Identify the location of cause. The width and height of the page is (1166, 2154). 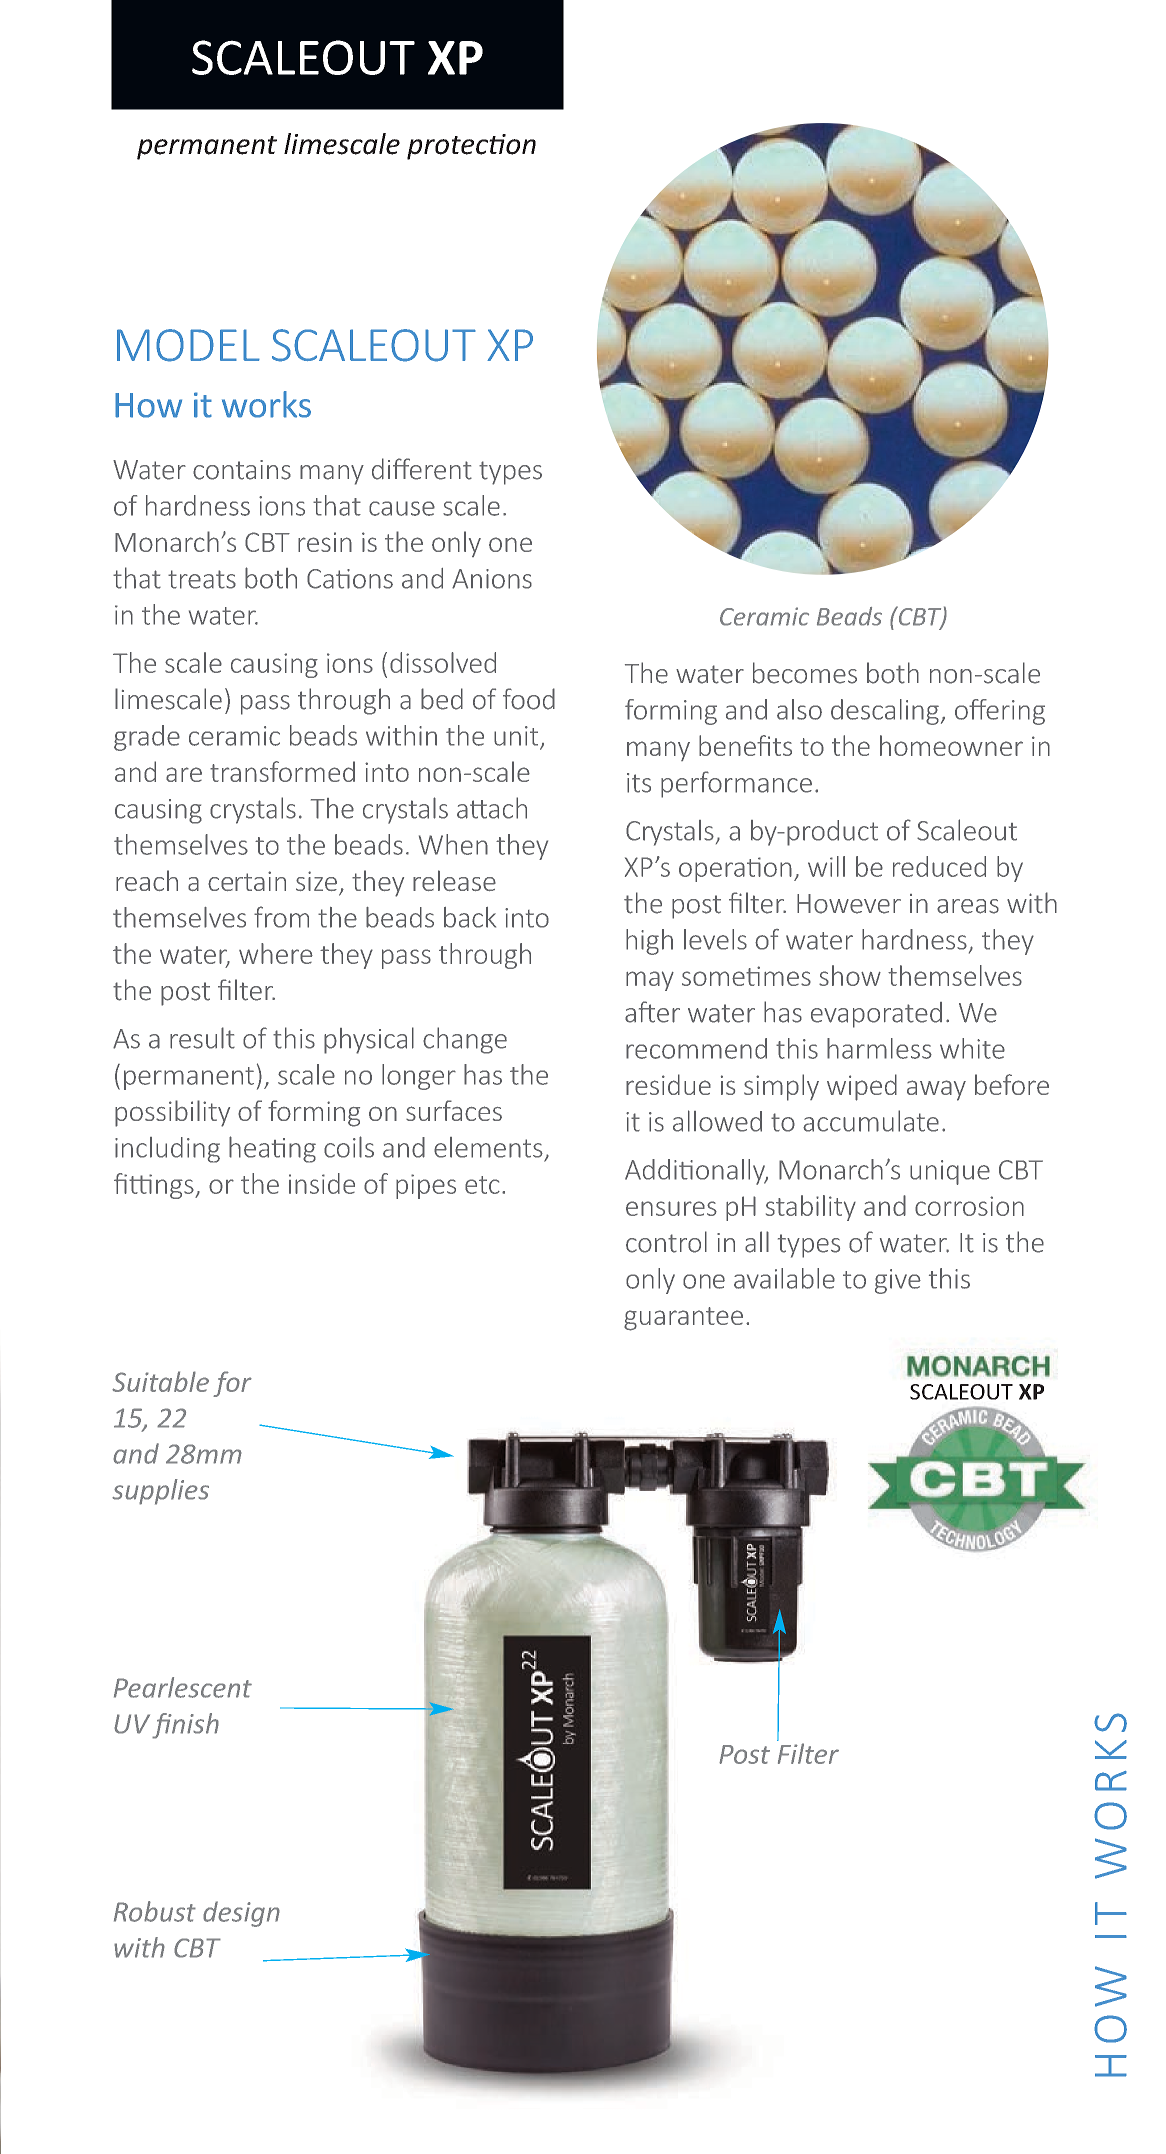
(402, 508).
